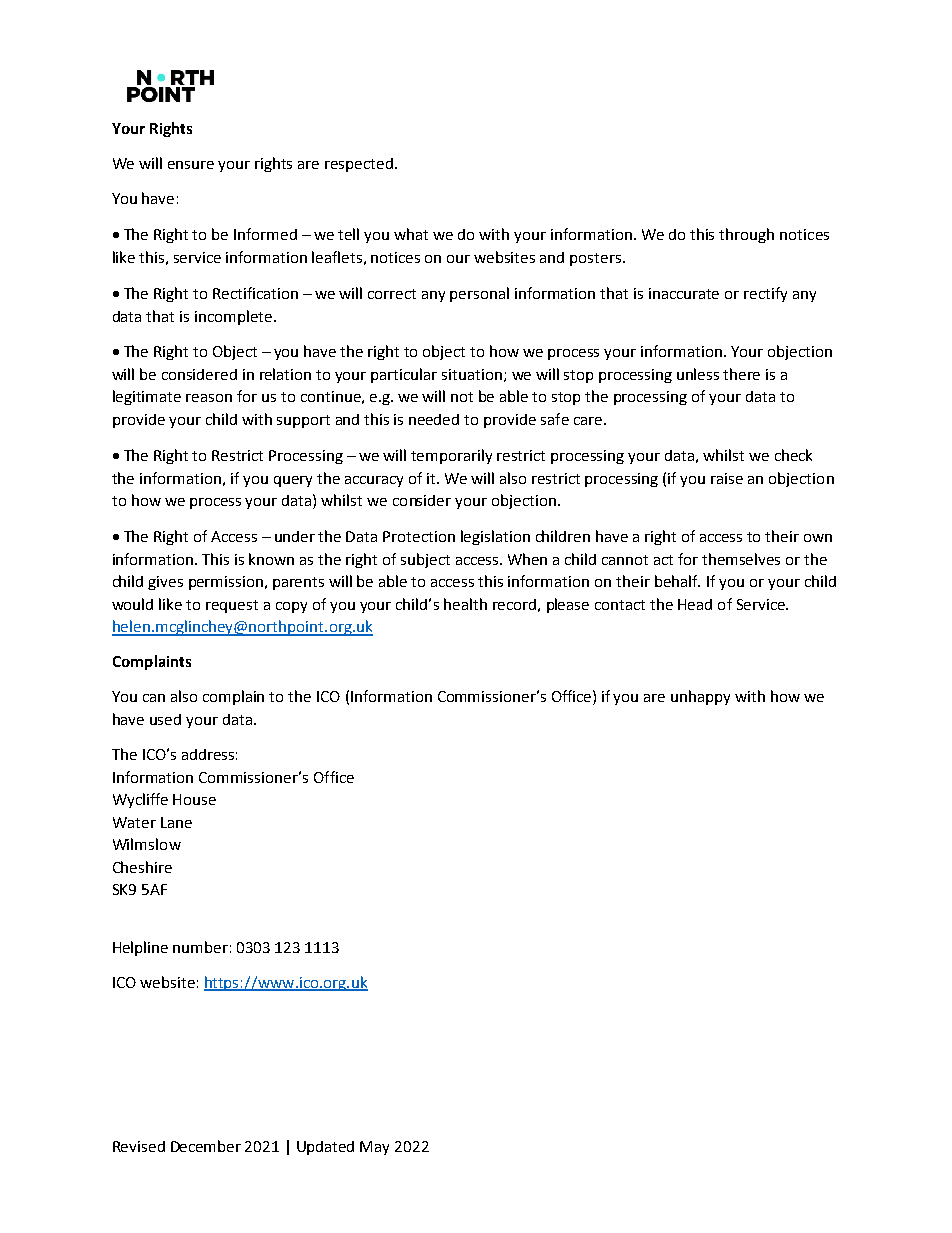 The height and width of the screenshot is (1233, 952). What do you see at coordinates (232, 606) in the screenshot?
I see `request` at bounding box center [232, 606].
